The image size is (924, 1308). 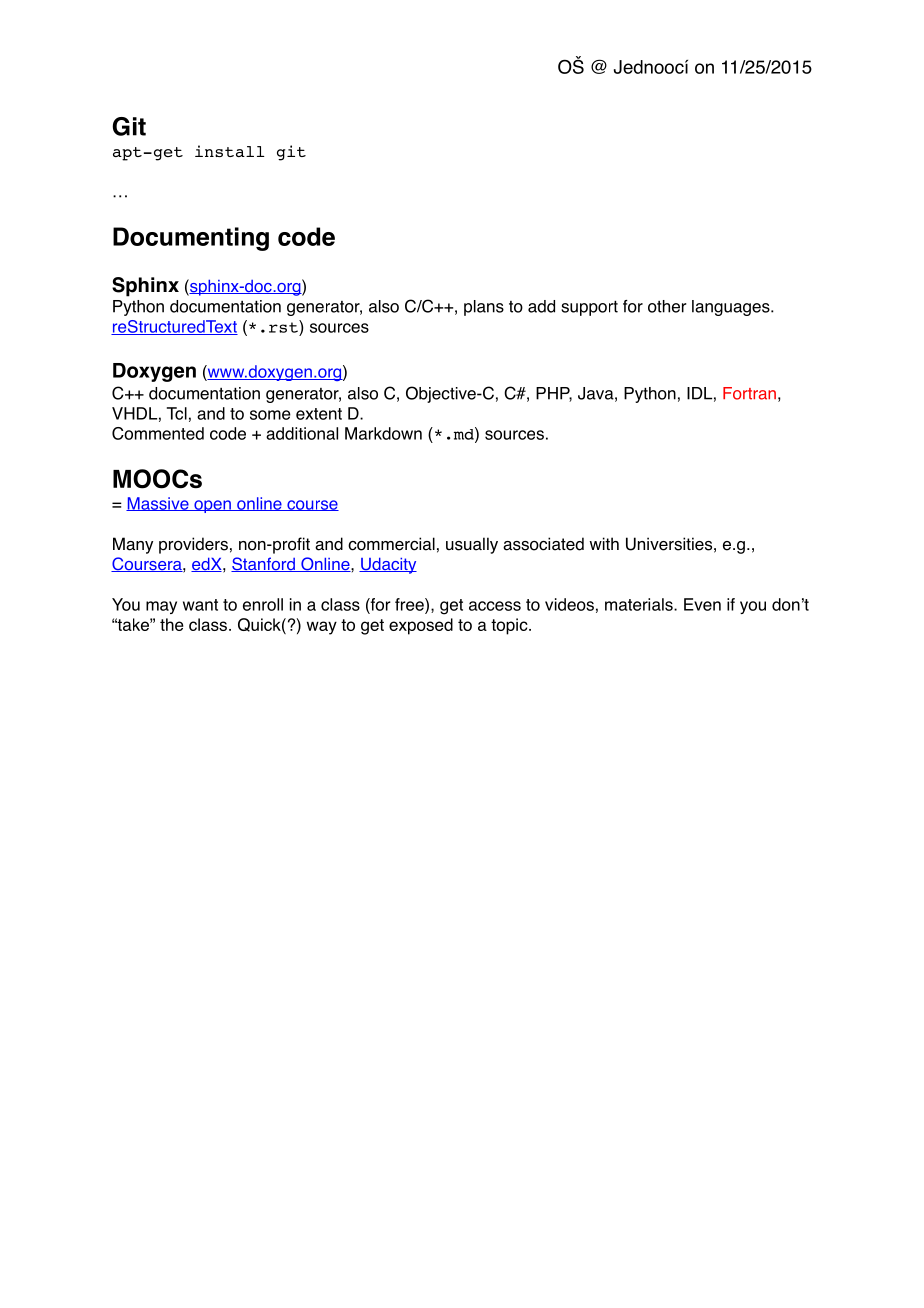 I want to click on rst, so click(x=284, y=326).
